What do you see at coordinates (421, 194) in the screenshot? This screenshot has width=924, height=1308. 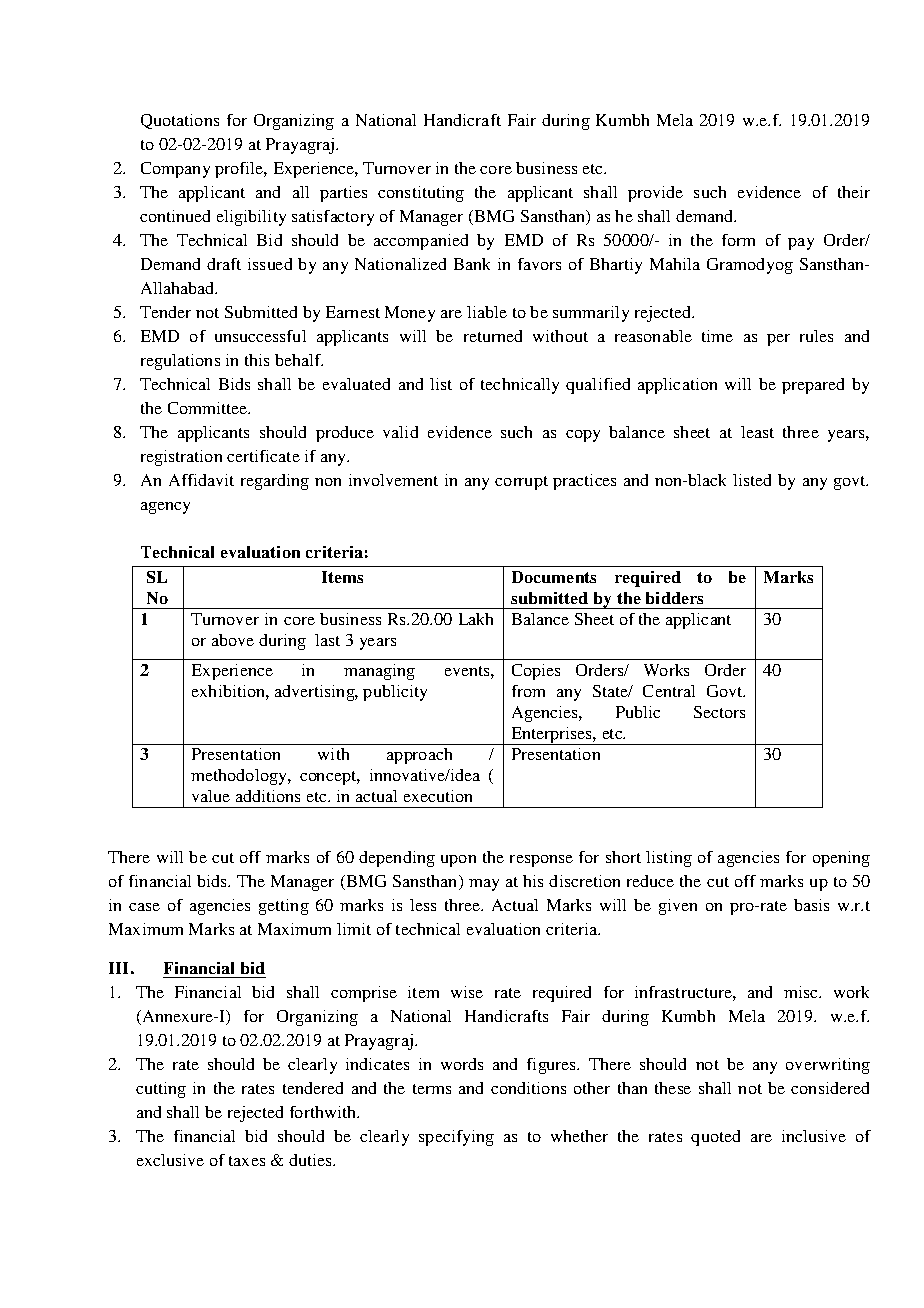 I see `constituting` at bounding box center [421, 194].
